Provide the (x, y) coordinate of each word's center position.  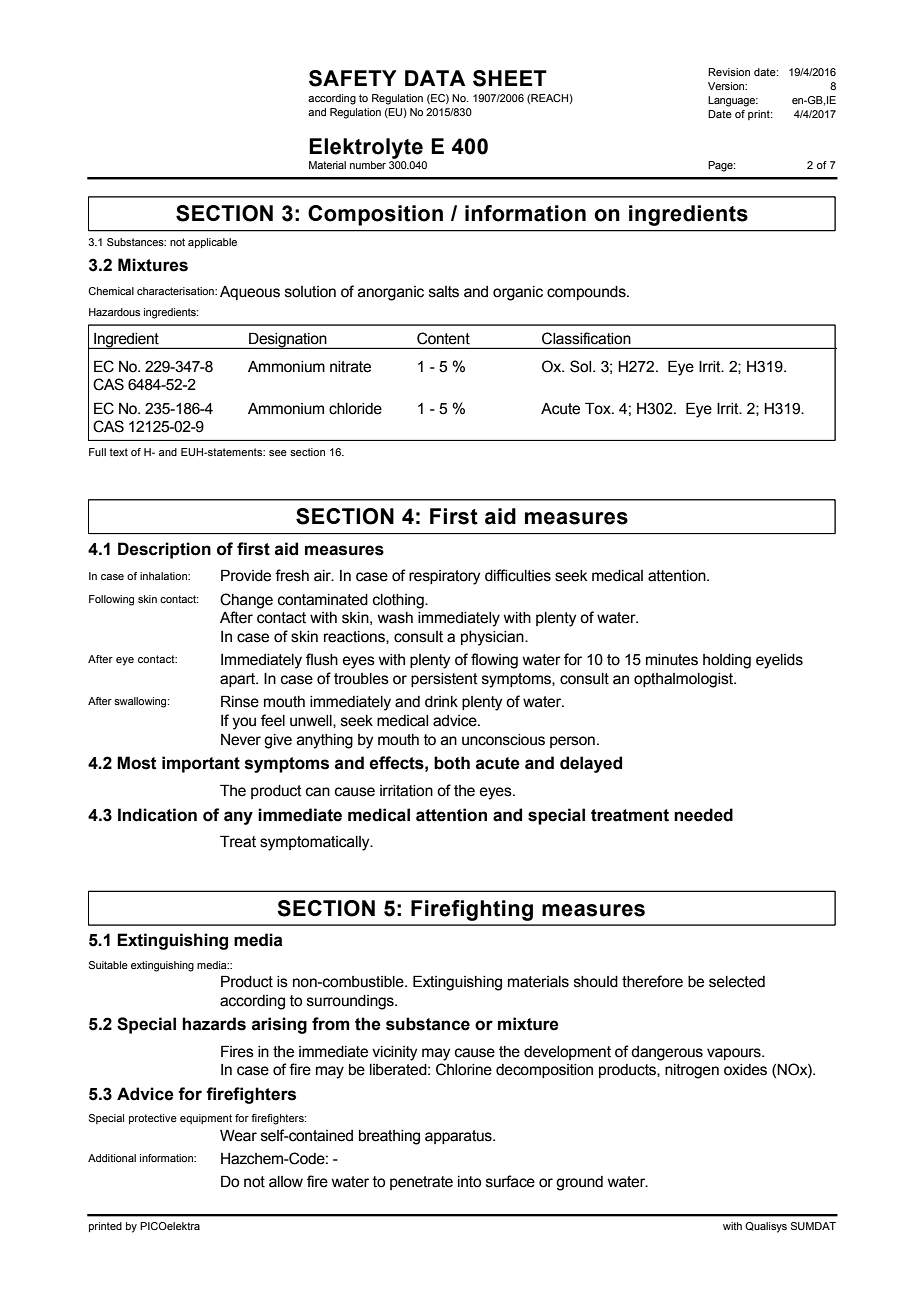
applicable (212, 243)
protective (153, 1119)
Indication (157, 815)
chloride (355, 409)
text (118, 452)
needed (703, 815)
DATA (435, 78)
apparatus (459, 1137)
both (452, 763)
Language (733, 101)
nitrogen (692, 1071)
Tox (599, 408)
